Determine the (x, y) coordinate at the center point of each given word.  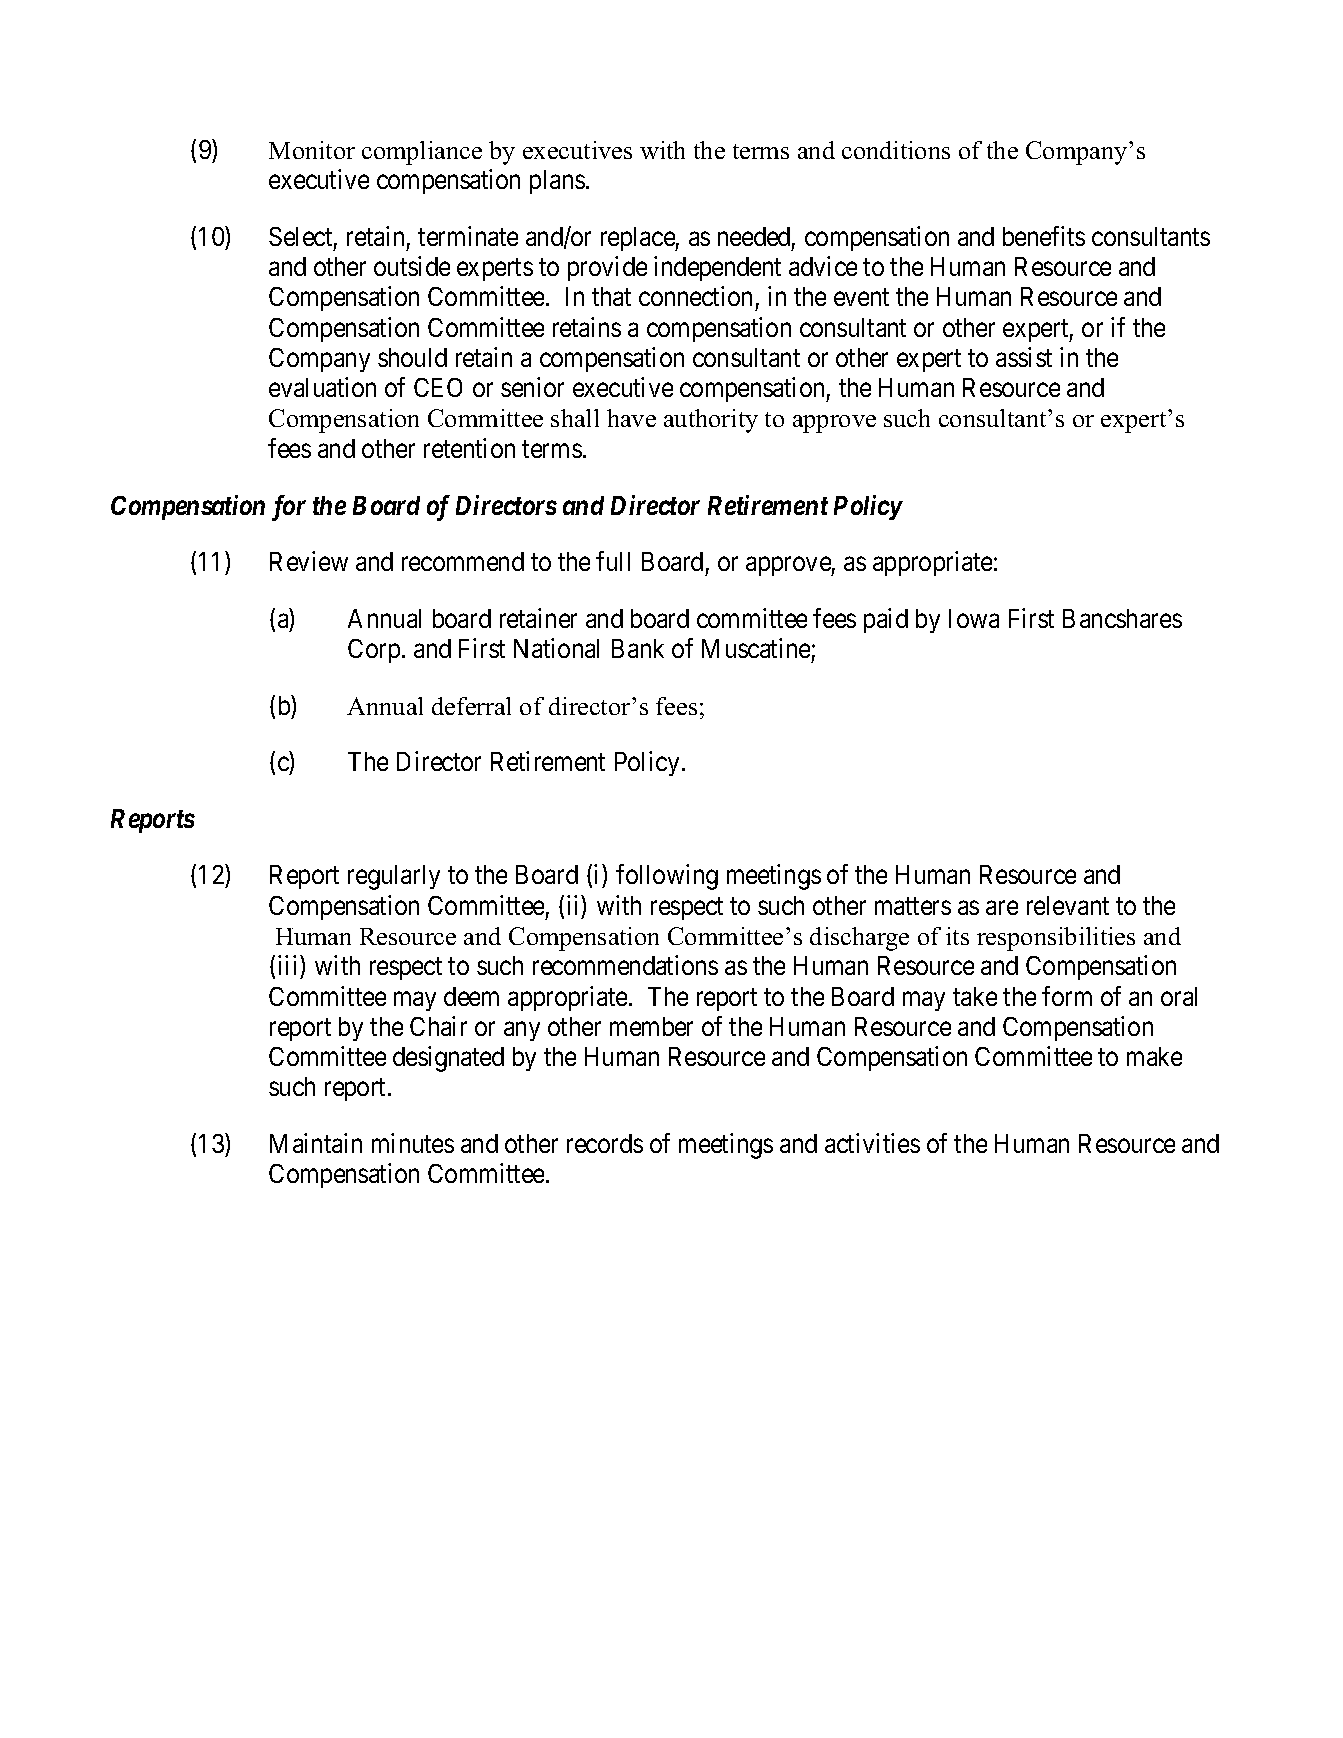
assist (1024, 357)
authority (711, 421)
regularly (394, 877)
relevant (1068, 905)
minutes (413, 1143)
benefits (1044, 236)
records (605, 1143)
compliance (422, 153)
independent (717, 268)
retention (469, 448)
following (667, 877)
